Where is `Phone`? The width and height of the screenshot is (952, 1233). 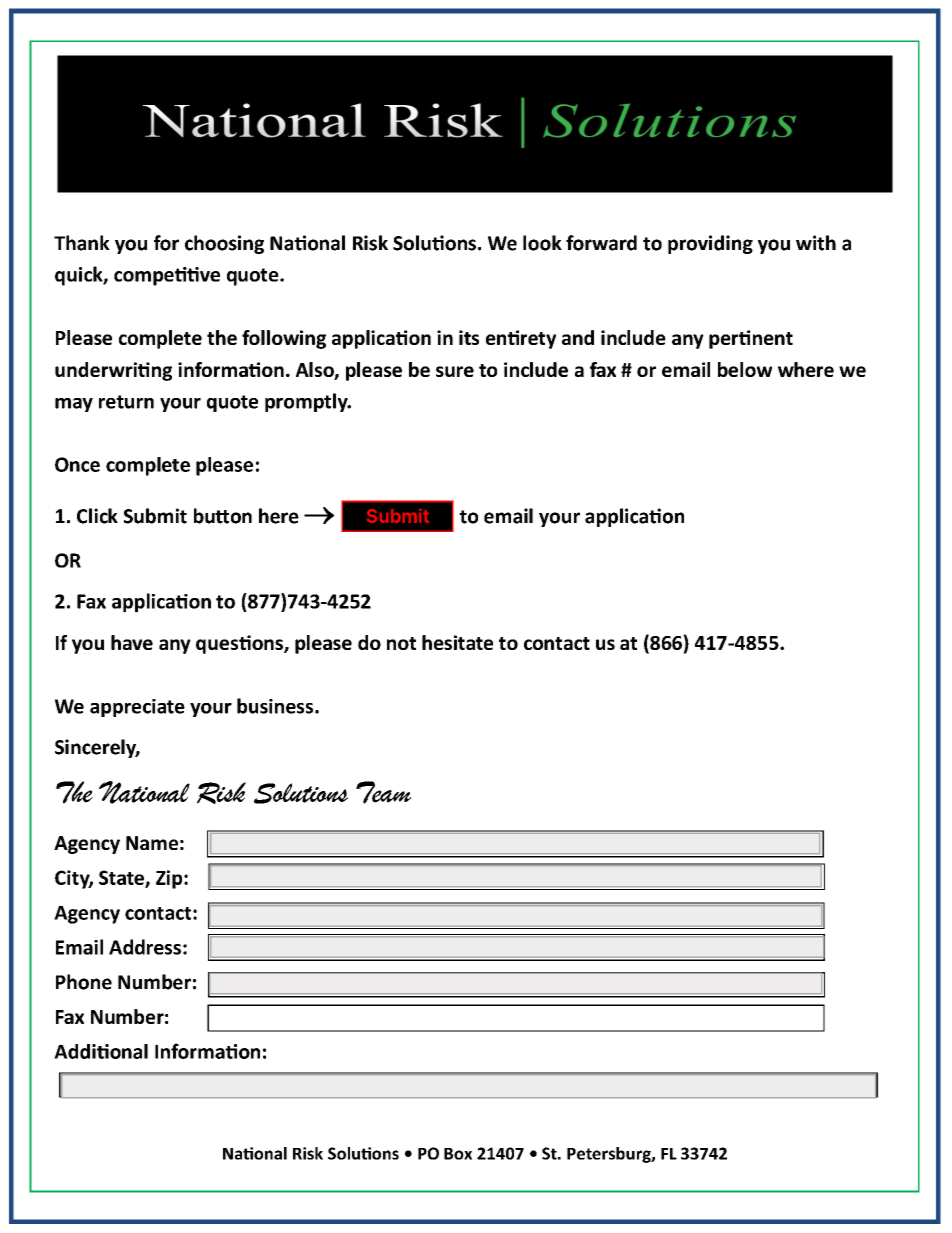 Phone is located at coordinates (84, 982).
